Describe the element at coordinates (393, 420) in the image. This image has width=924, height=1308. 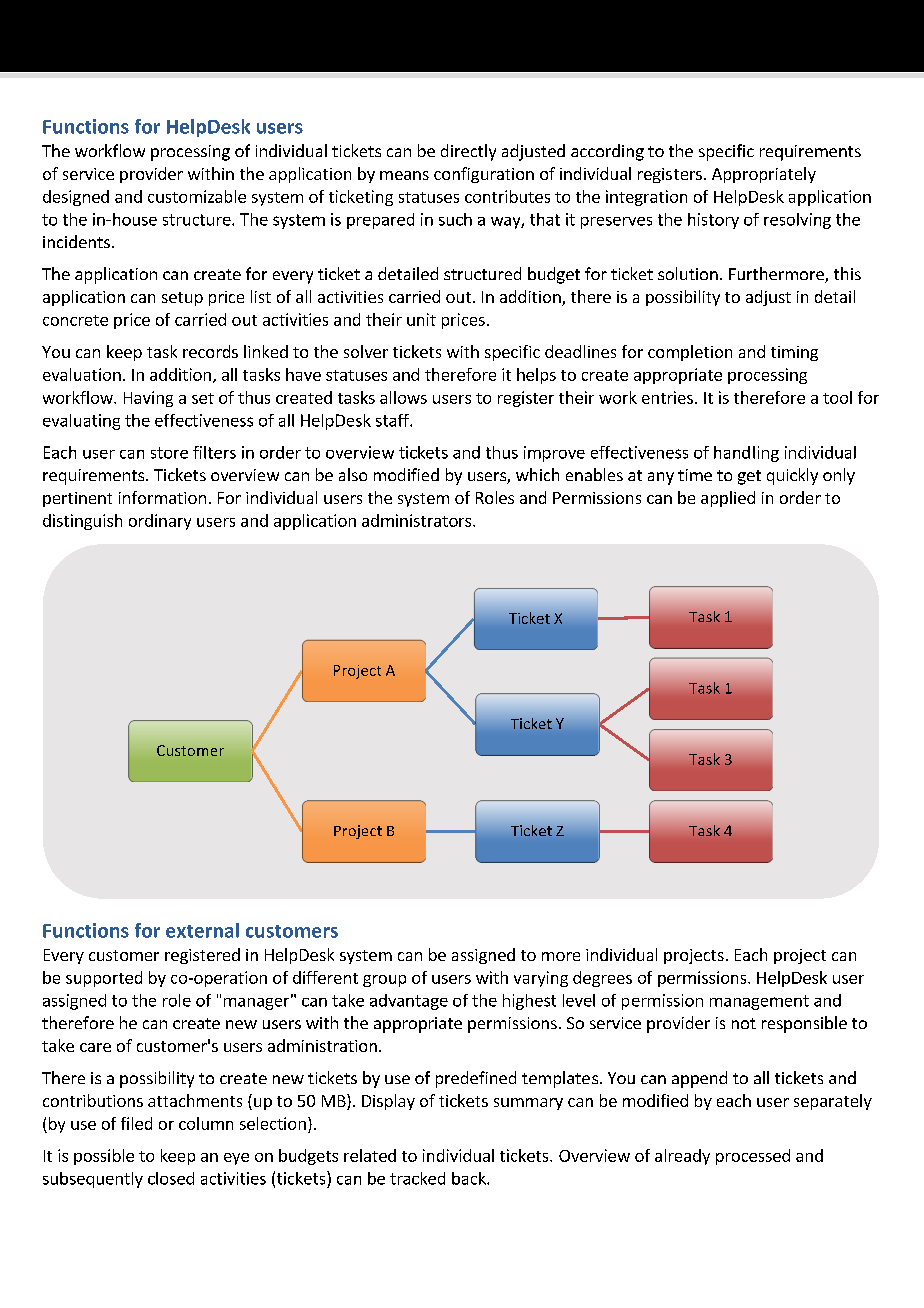
I see `staff` at that location.
